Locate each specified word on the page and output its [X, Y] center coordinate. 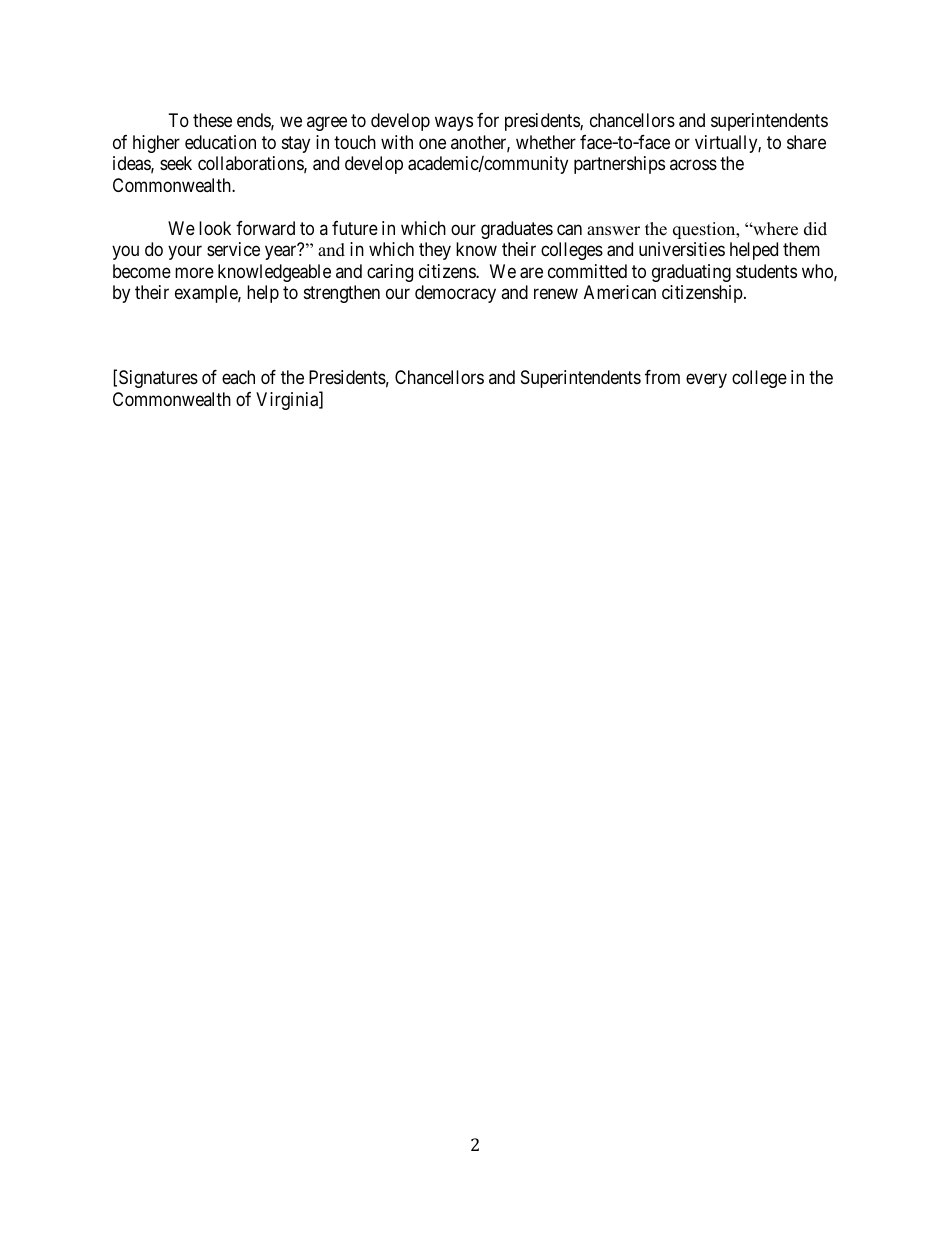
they [435, 251]
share [806, 142]
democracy [455, 294]
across [693, 165]
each [238, 377]
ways [454, 124]
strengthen [342, 294]
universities [682, 249]
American [620, 292]
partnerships [619, 165]
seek [176, 163]
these [212, 120]
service [233, 249]
